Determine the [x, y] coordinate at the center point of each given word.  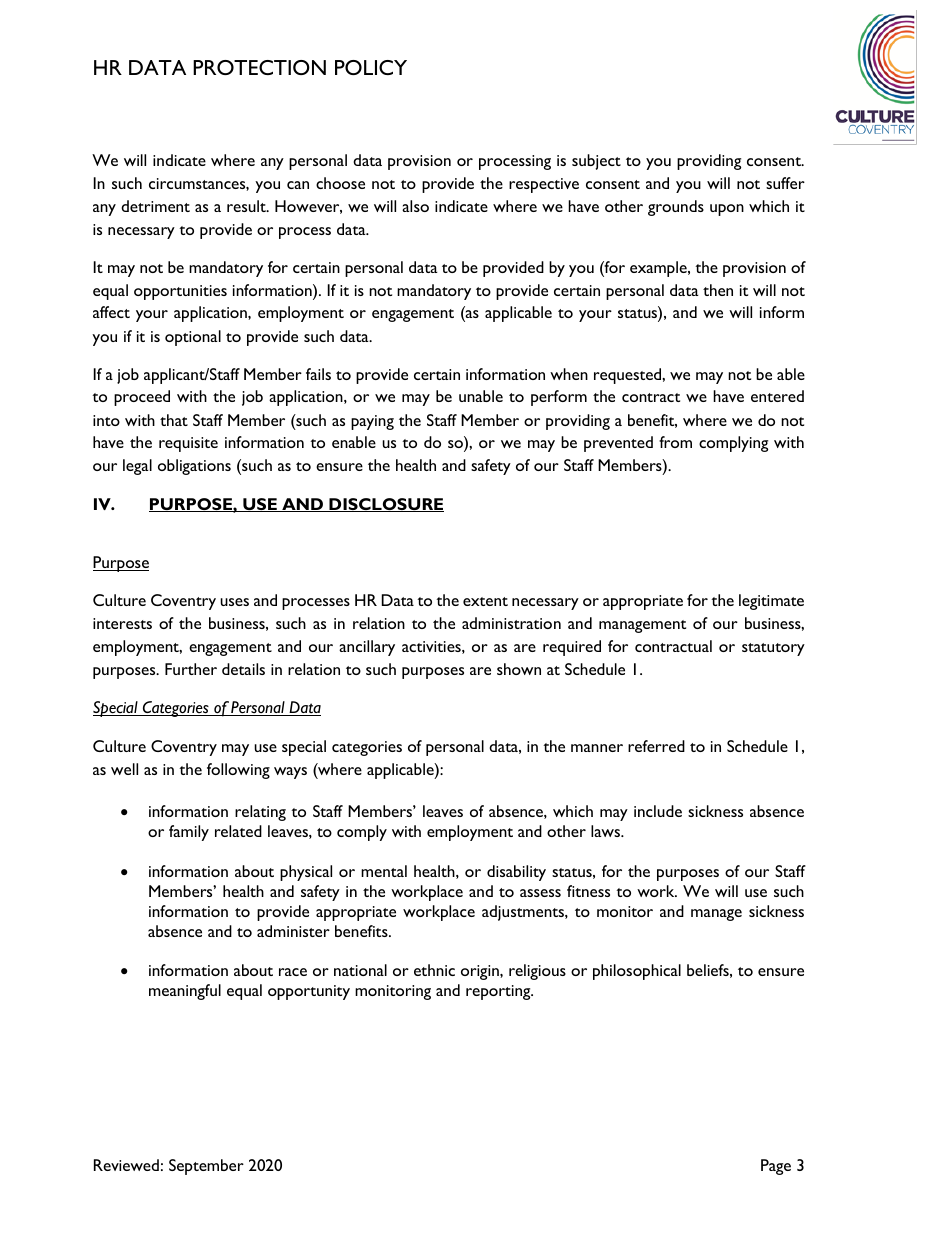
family [189, 833]
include [658, 811]
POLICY [371, 67]
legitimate [771, 602]
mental [384, 871]
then [718, 290]
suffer [785, 183]
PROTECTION [259, 67]
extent [485, 601]
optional [193, 338]
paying [372, 422]
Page [776, 1167]
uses [234, 602]
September [206, 1167]
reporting [499, 992]
